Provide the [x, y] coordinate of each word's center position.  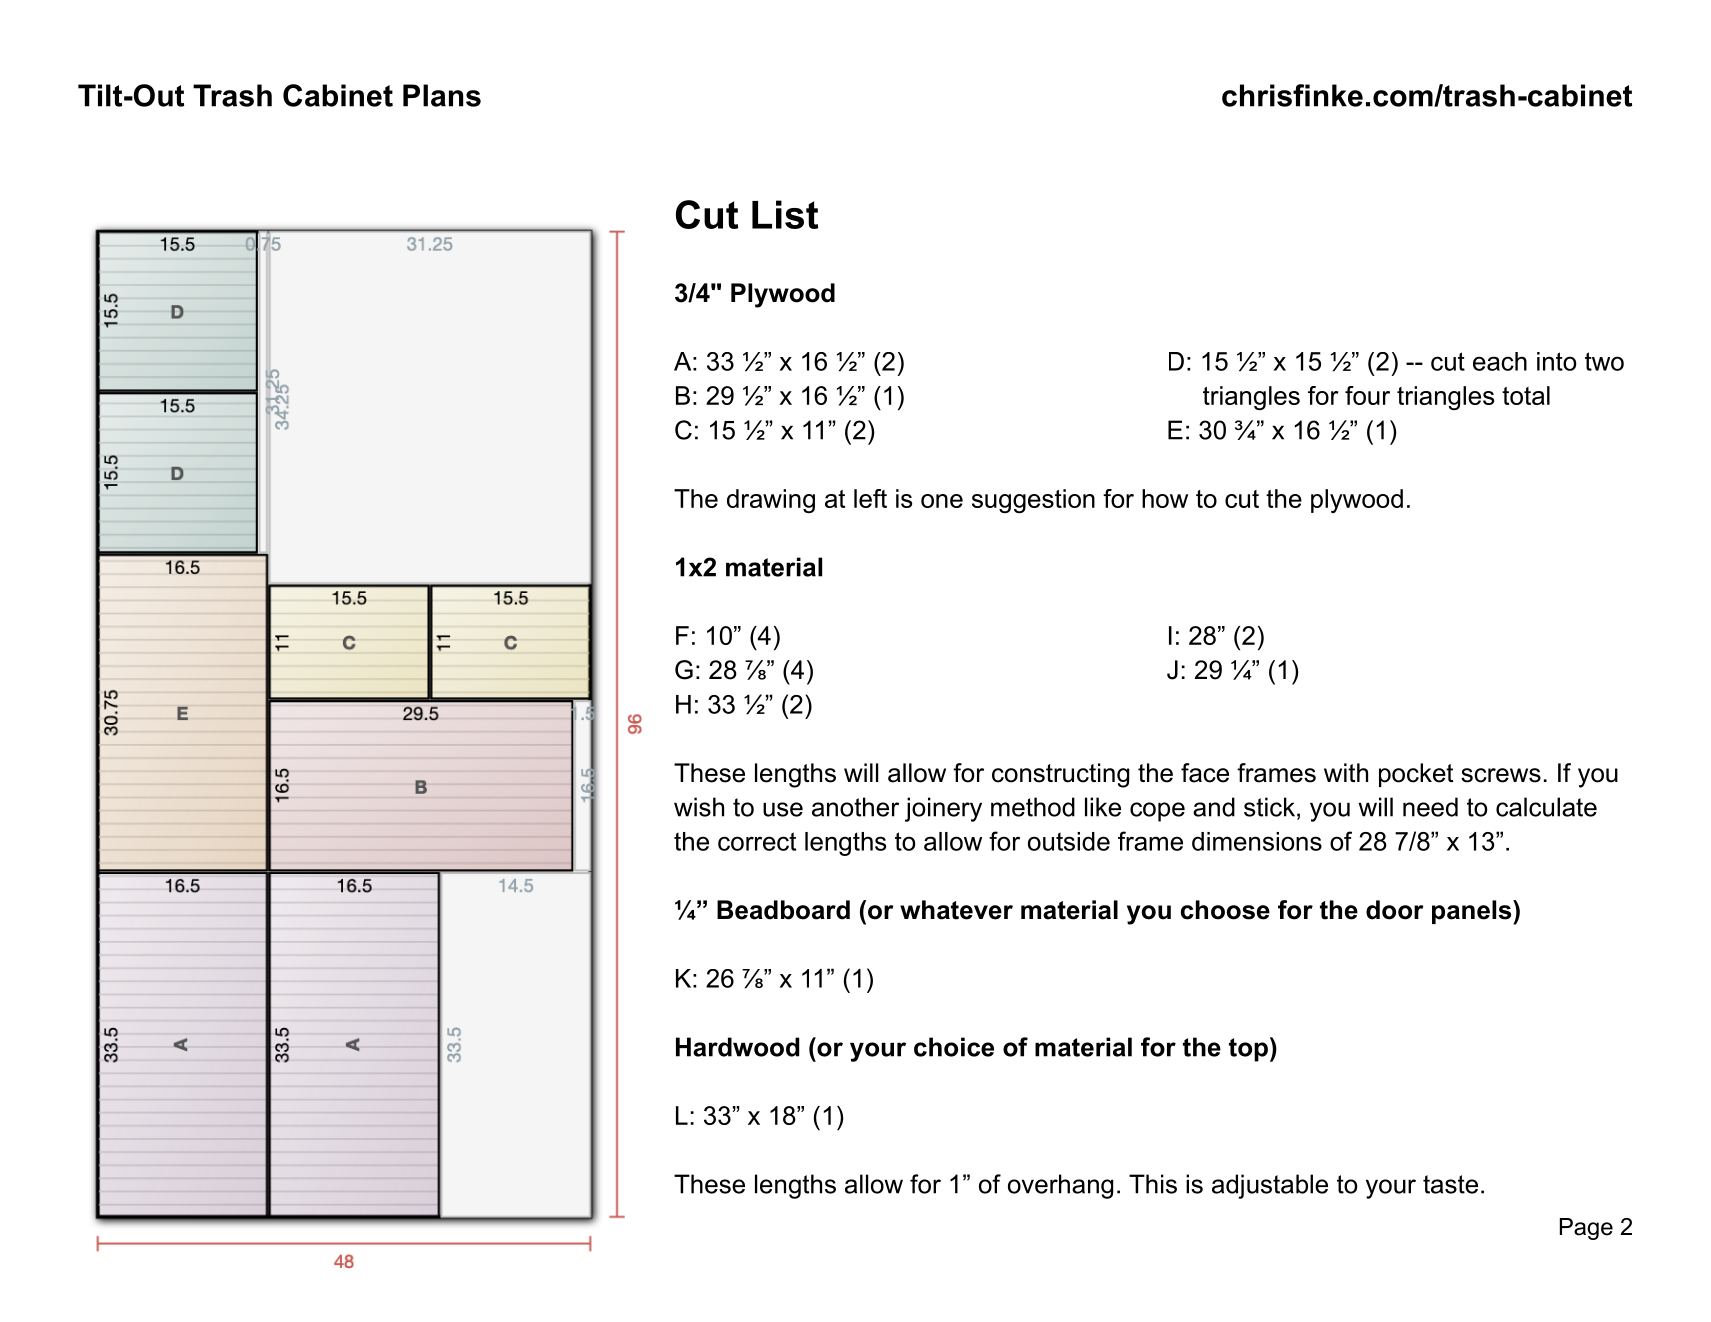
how [1165, 498]
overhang [1060, 1186]
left [870, 498]
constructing [1060, 775]
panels [1471, 912]
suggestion [1033, 501]
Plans [442, 95]
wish [699, 807]
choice [954, 1047]
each [1500, 361]
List [785, 214]
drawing [771, 501]
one [942, 501]
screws [1501, 775]
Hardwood [737, 1047]
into [1556, 361]
